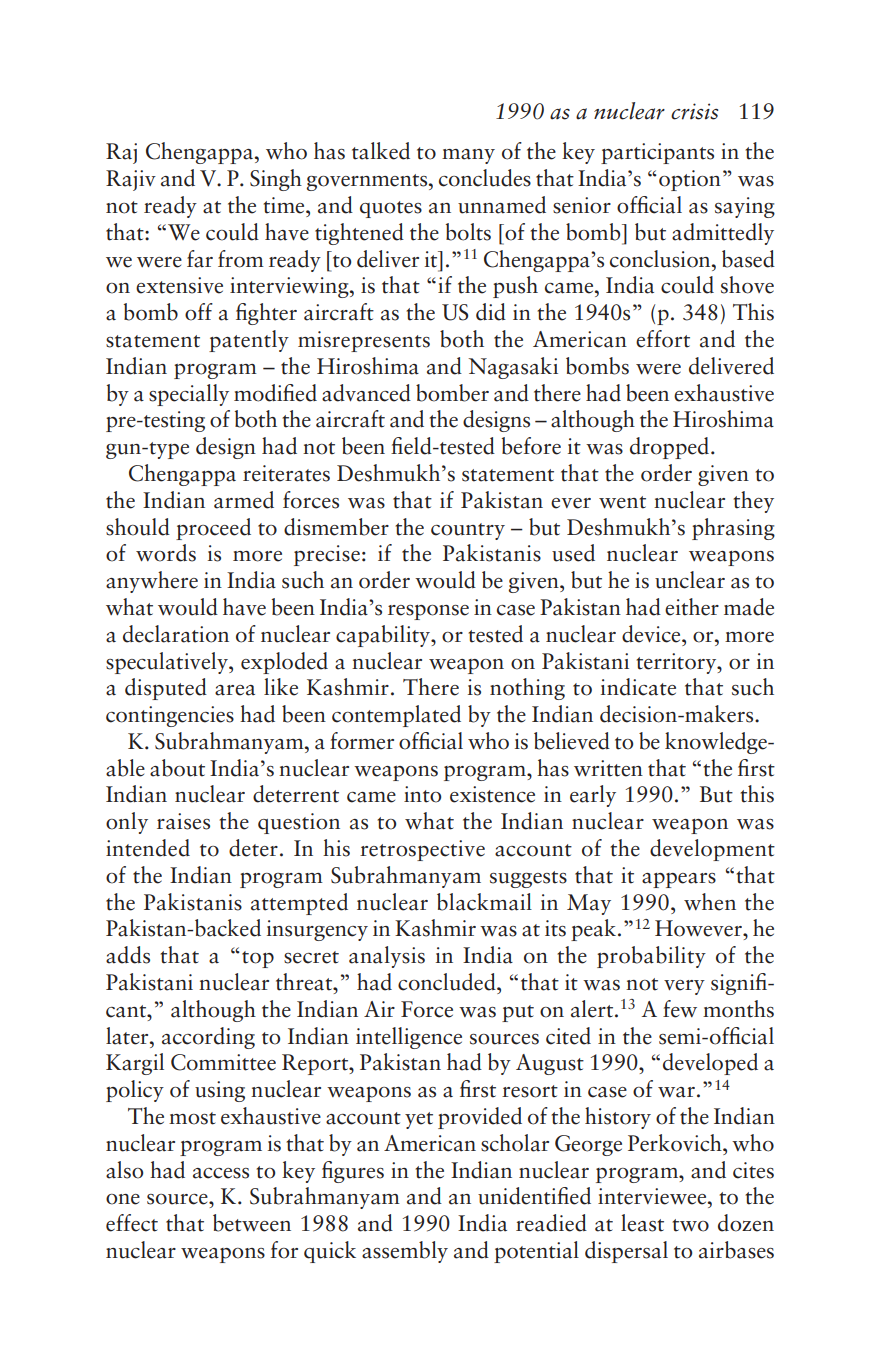 The image size is (887, 1372). What do you see at coordinates (491, 312) in the screenshot?
I see `did` at bounding box center [491, 312].
